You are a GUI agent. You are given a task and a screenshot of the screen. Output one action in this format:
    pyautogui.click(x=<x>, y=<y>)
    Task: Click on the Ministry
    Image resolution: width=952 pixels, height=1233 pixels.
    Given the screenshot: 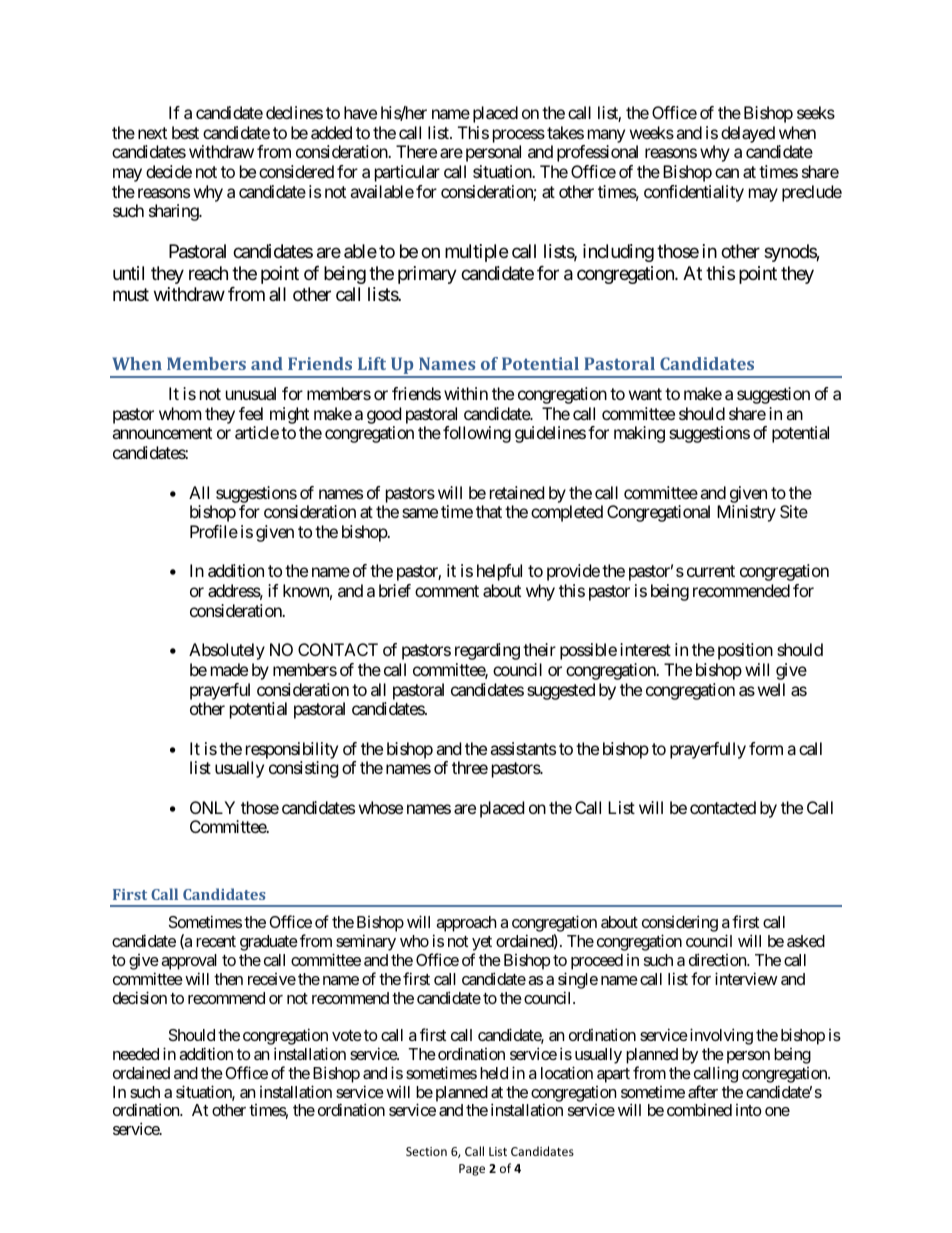 What is the action you would take?
    pyautogui.click(x=746, y=513)
